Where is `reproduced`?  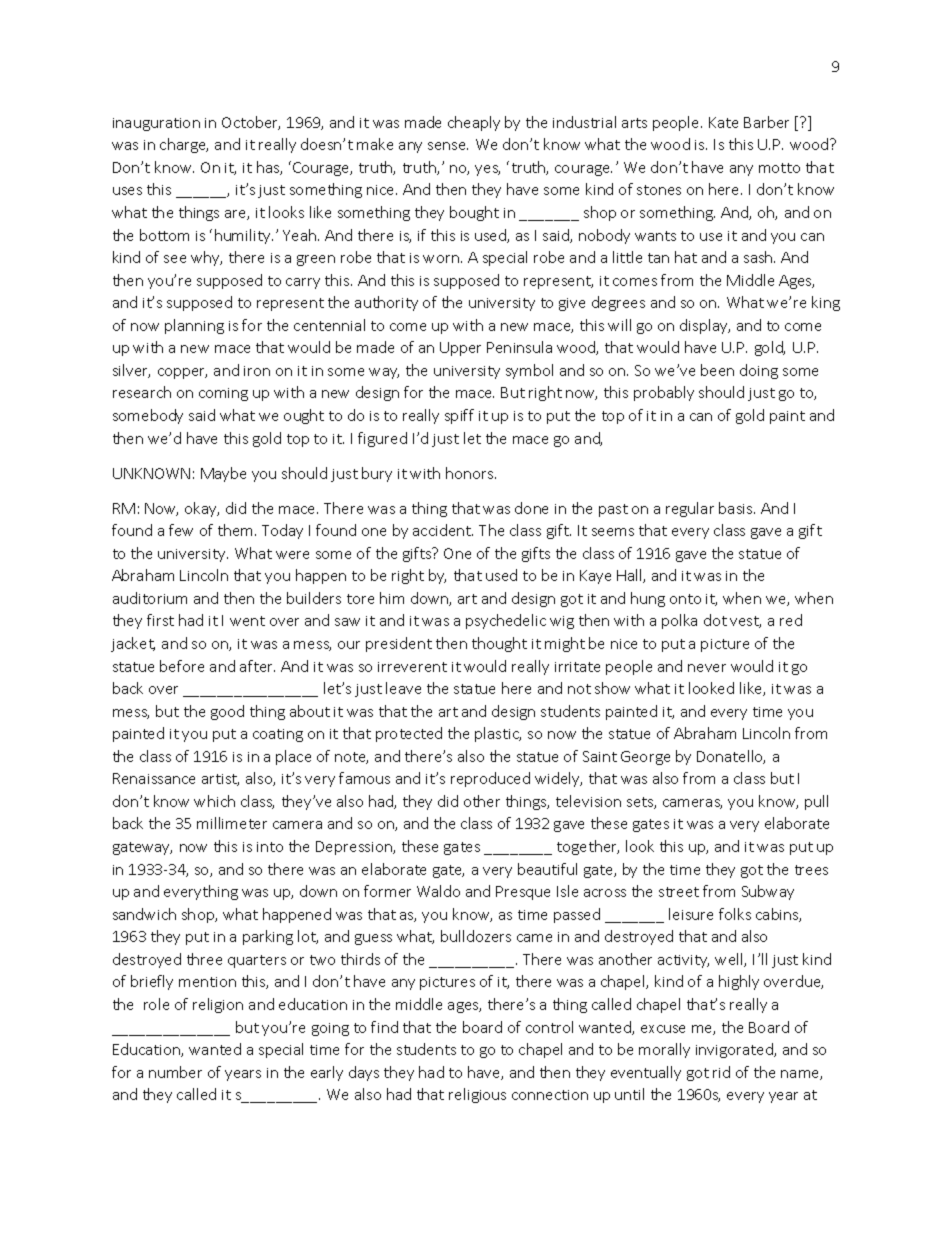
reproduced is located at coordinates (490, 779).
